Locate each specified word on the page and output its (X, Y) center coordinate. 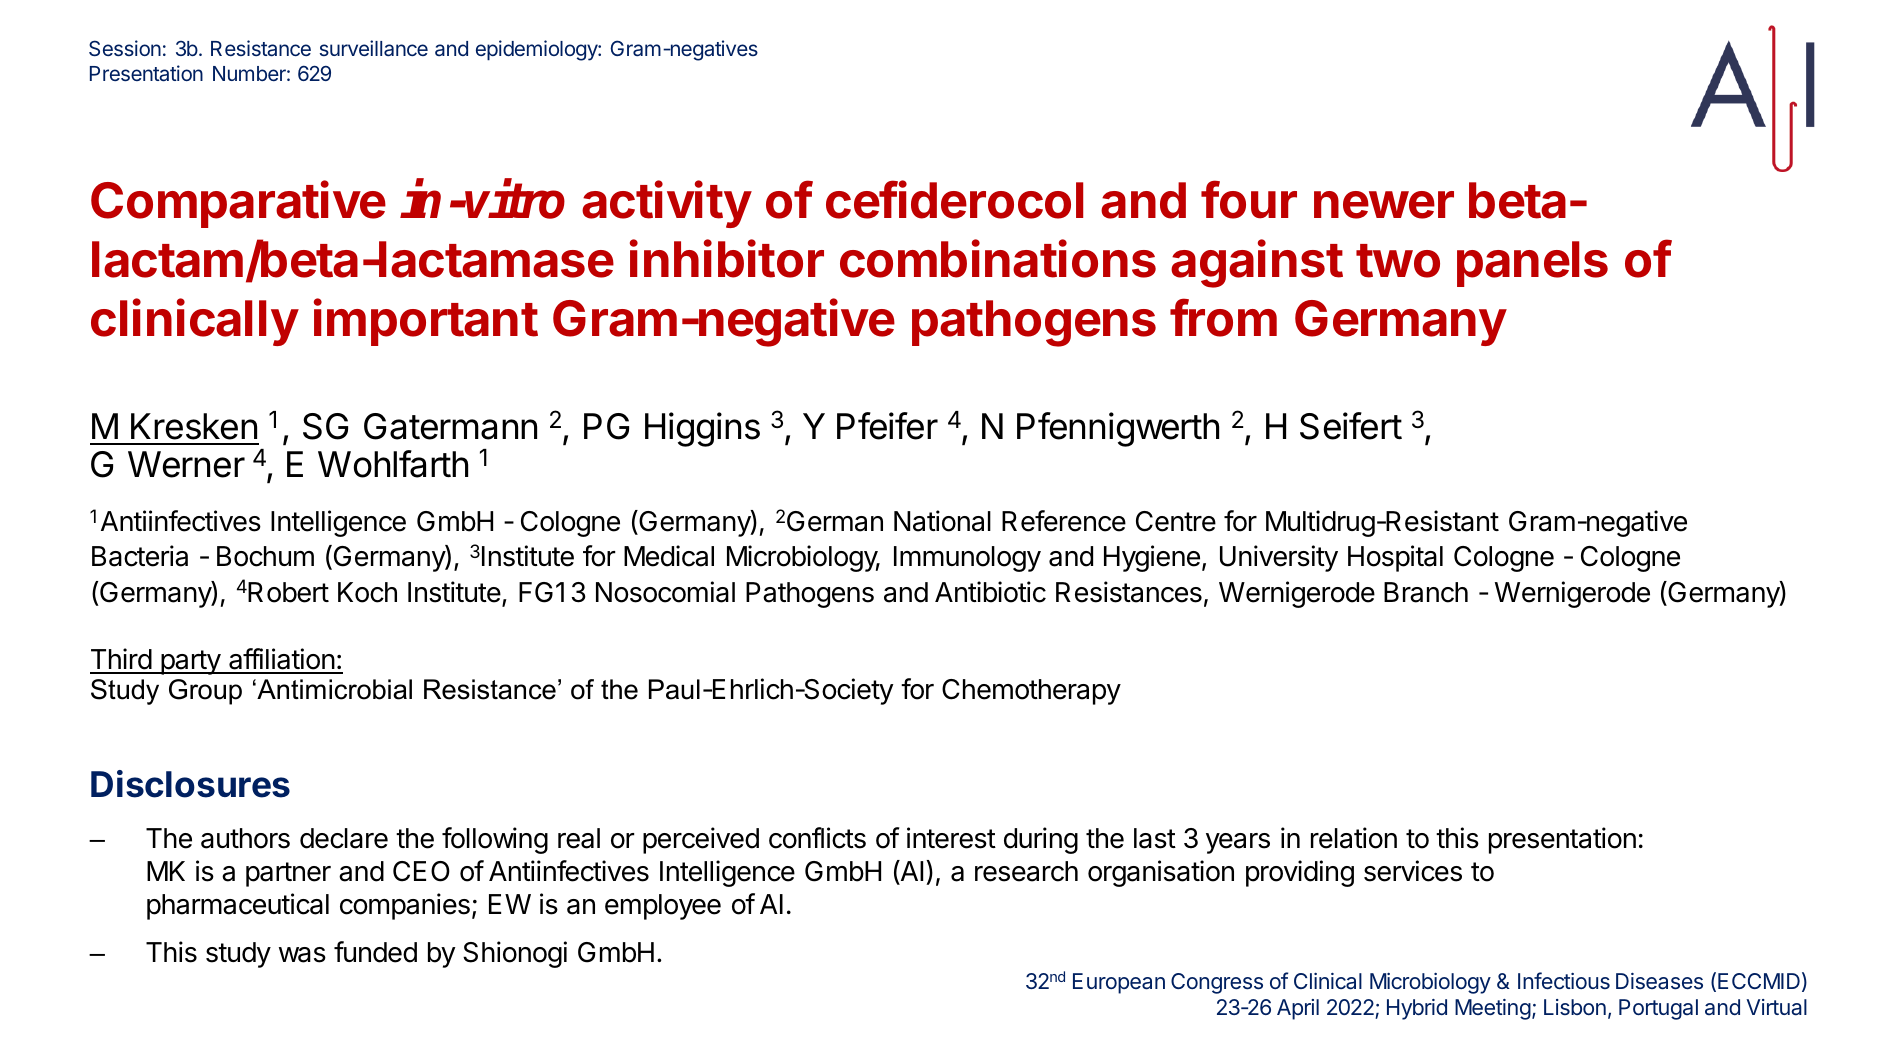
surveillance (374, 48)
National (942, 521)
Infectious (1564, 981)
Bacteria (140, 556)
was (302, 955)
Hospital (1395, 558)
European (1119, 983)
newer (1384, 205)
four (1249, 200)
